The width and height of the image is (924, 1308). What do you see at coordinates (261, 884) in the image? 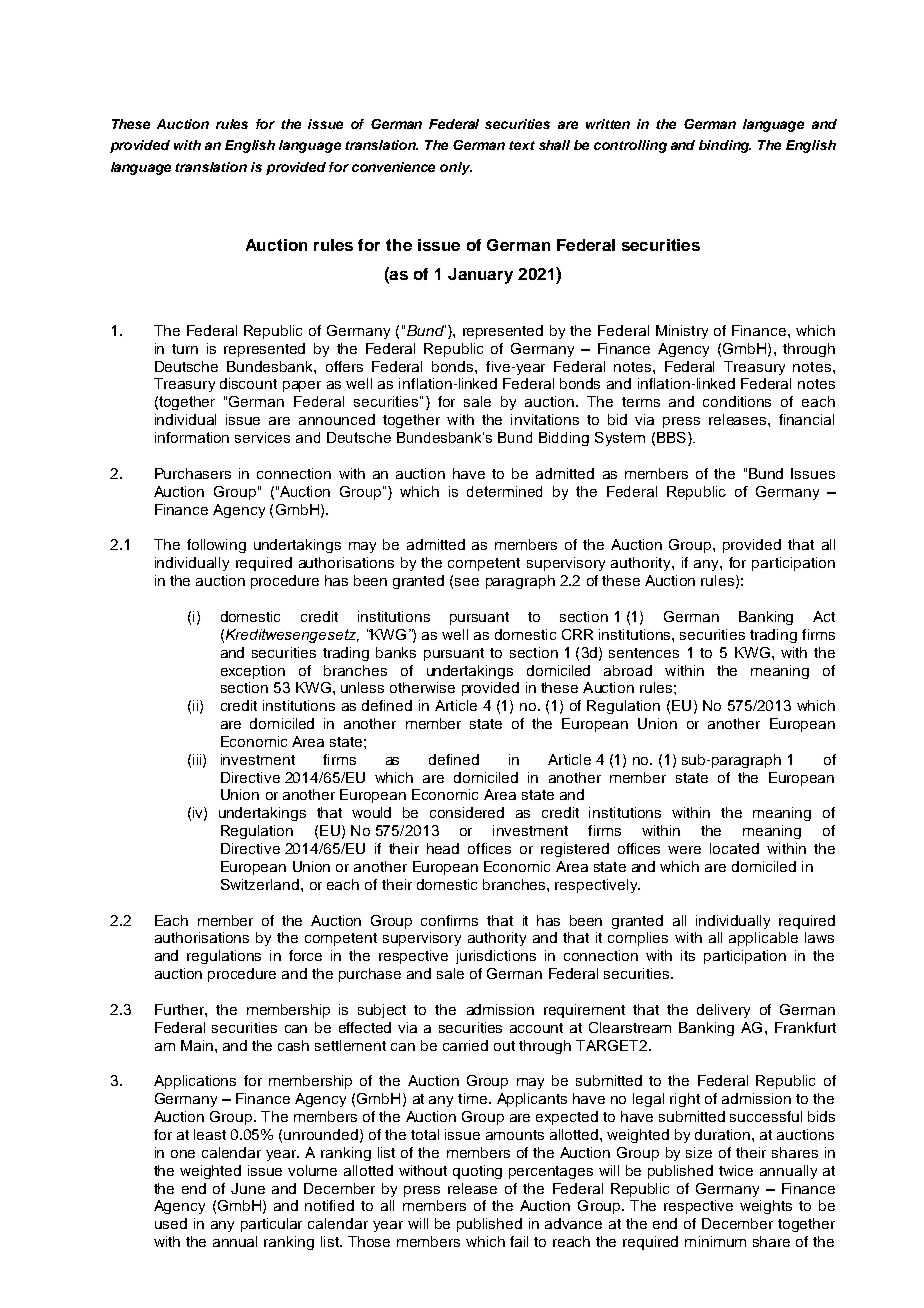
I see `Switzerland` at bounding box center [261, 884].
